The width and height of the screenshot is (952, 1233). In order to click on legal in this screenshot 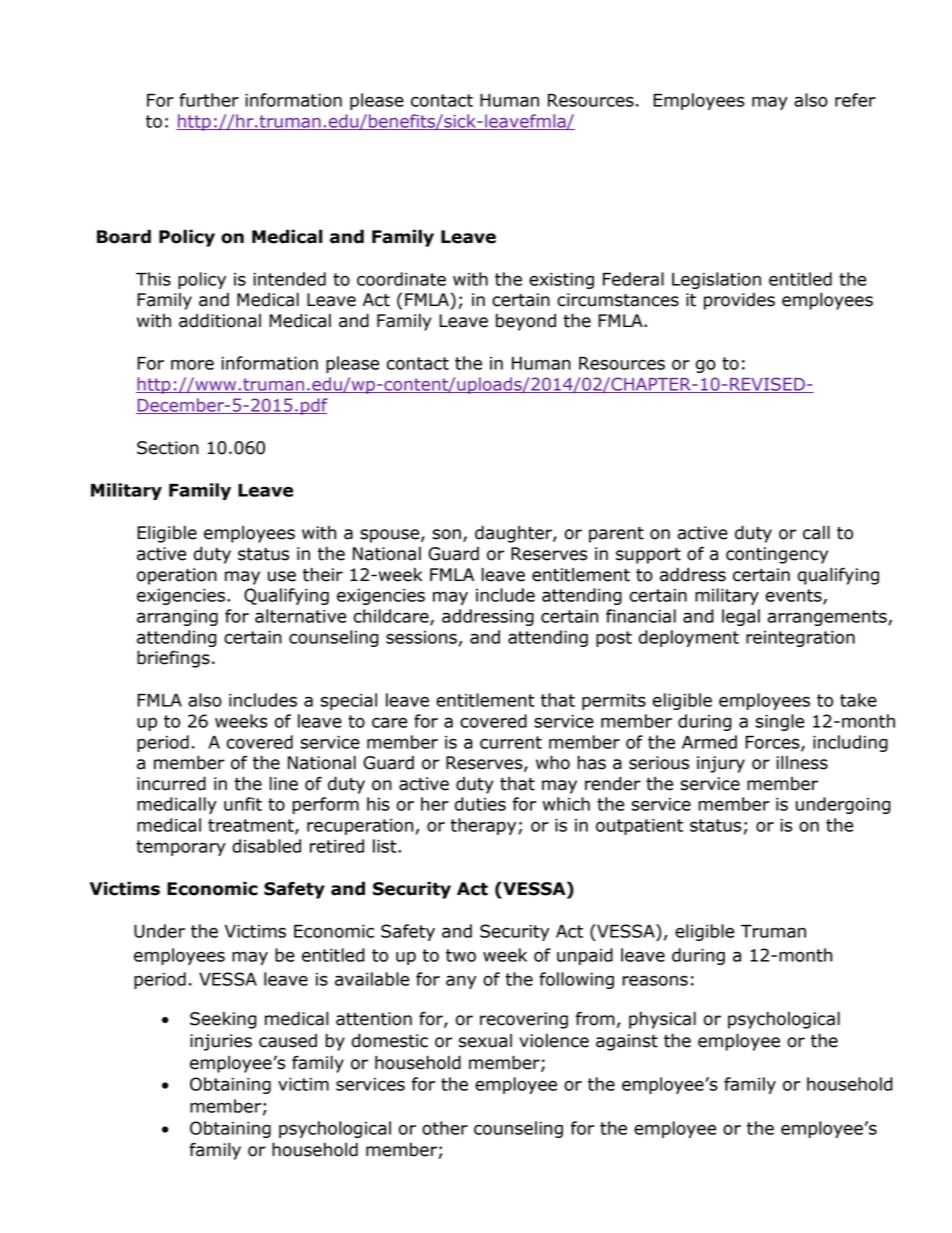, I will do `click(741, 617)`.
